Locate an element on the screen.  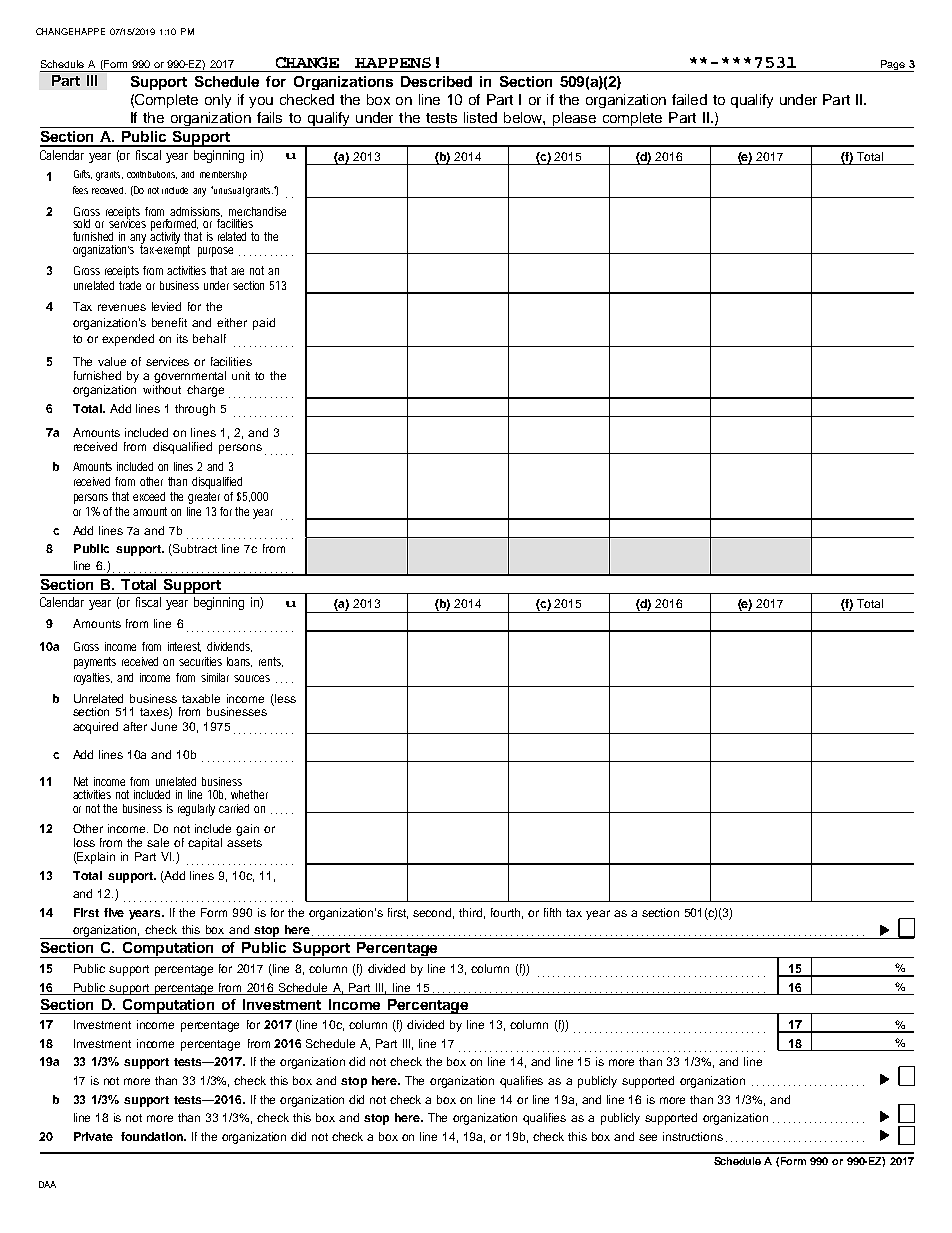
paid is located at coordinates (264, 324).
